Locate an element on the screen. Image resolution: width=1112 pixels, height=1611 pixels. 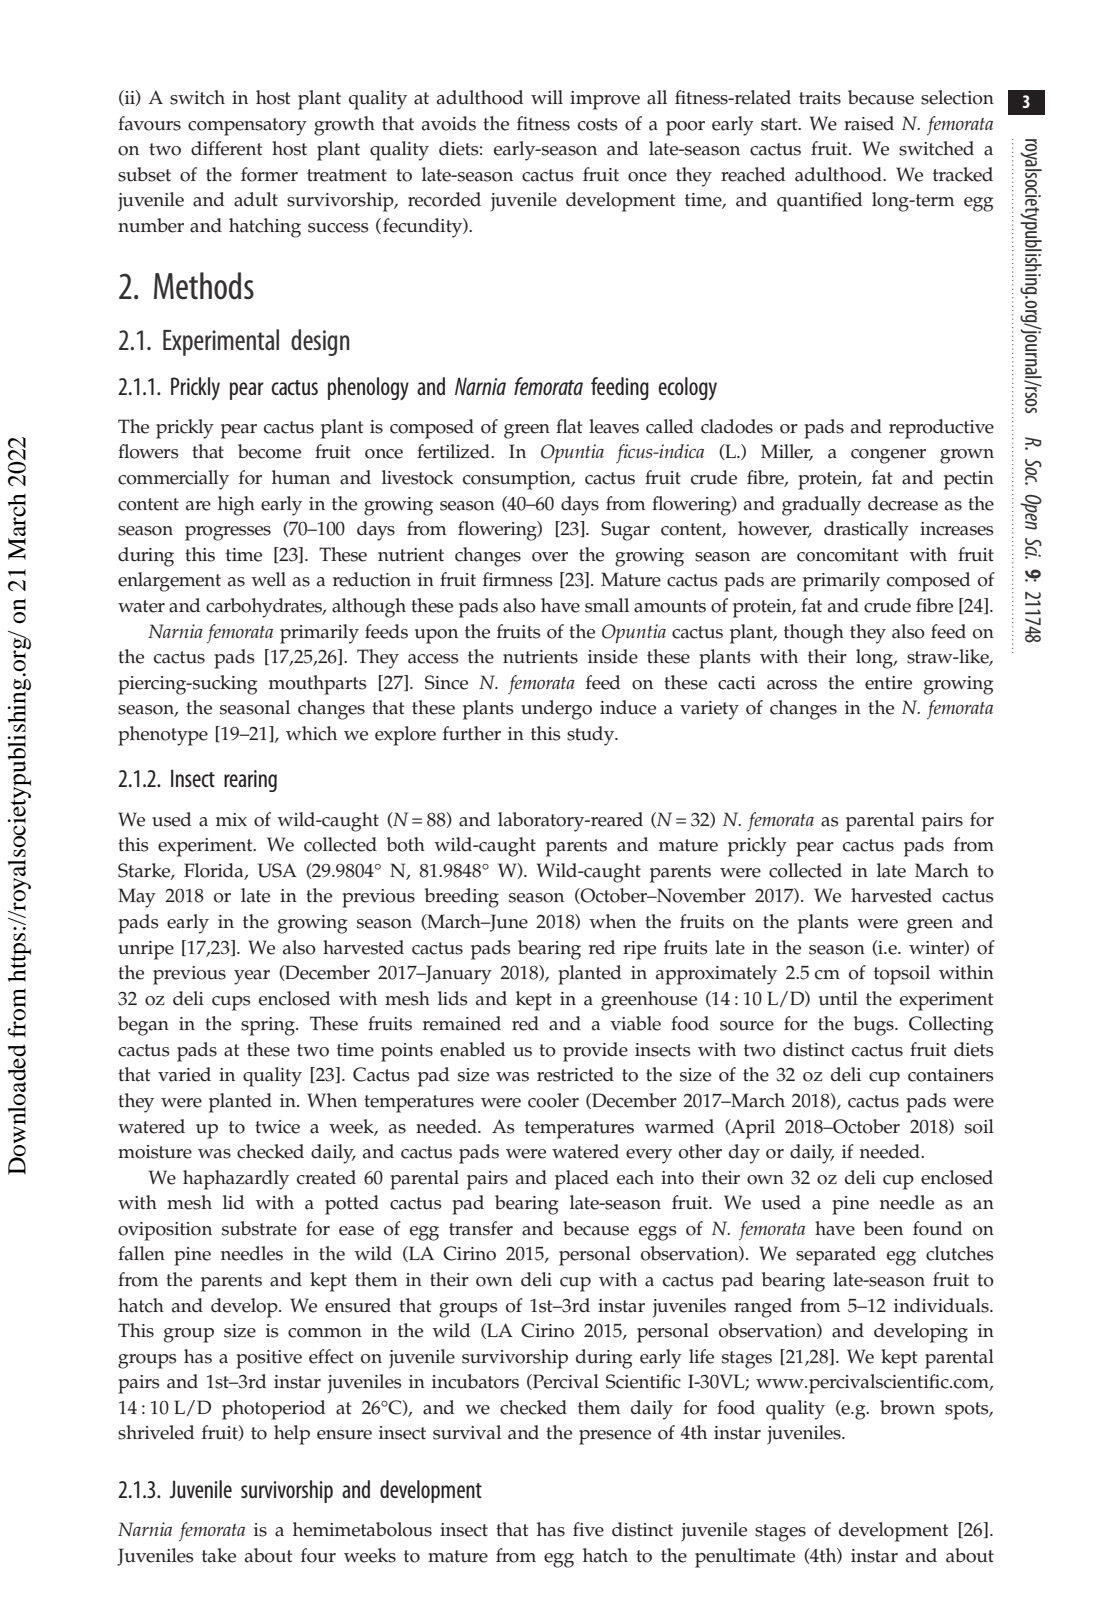
costs is located at coordinates (598, 124).
